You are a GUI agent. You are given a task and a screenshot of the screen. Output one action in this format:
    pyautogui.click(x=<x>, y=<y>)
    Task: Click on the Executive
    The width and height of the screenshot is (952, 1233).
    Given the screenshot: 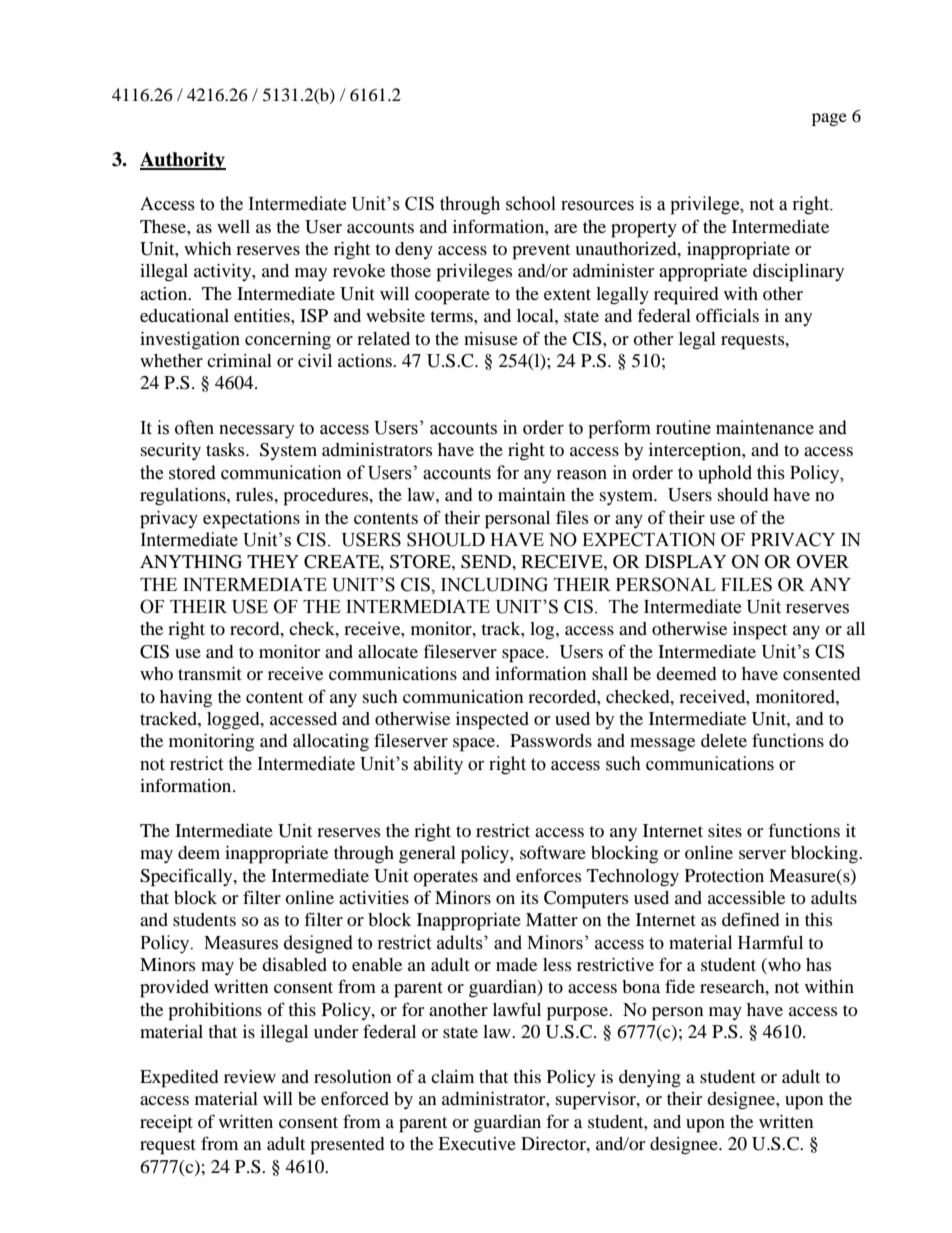 What is the action you would take?
    pyautogui.click(x=477, y=1143)
